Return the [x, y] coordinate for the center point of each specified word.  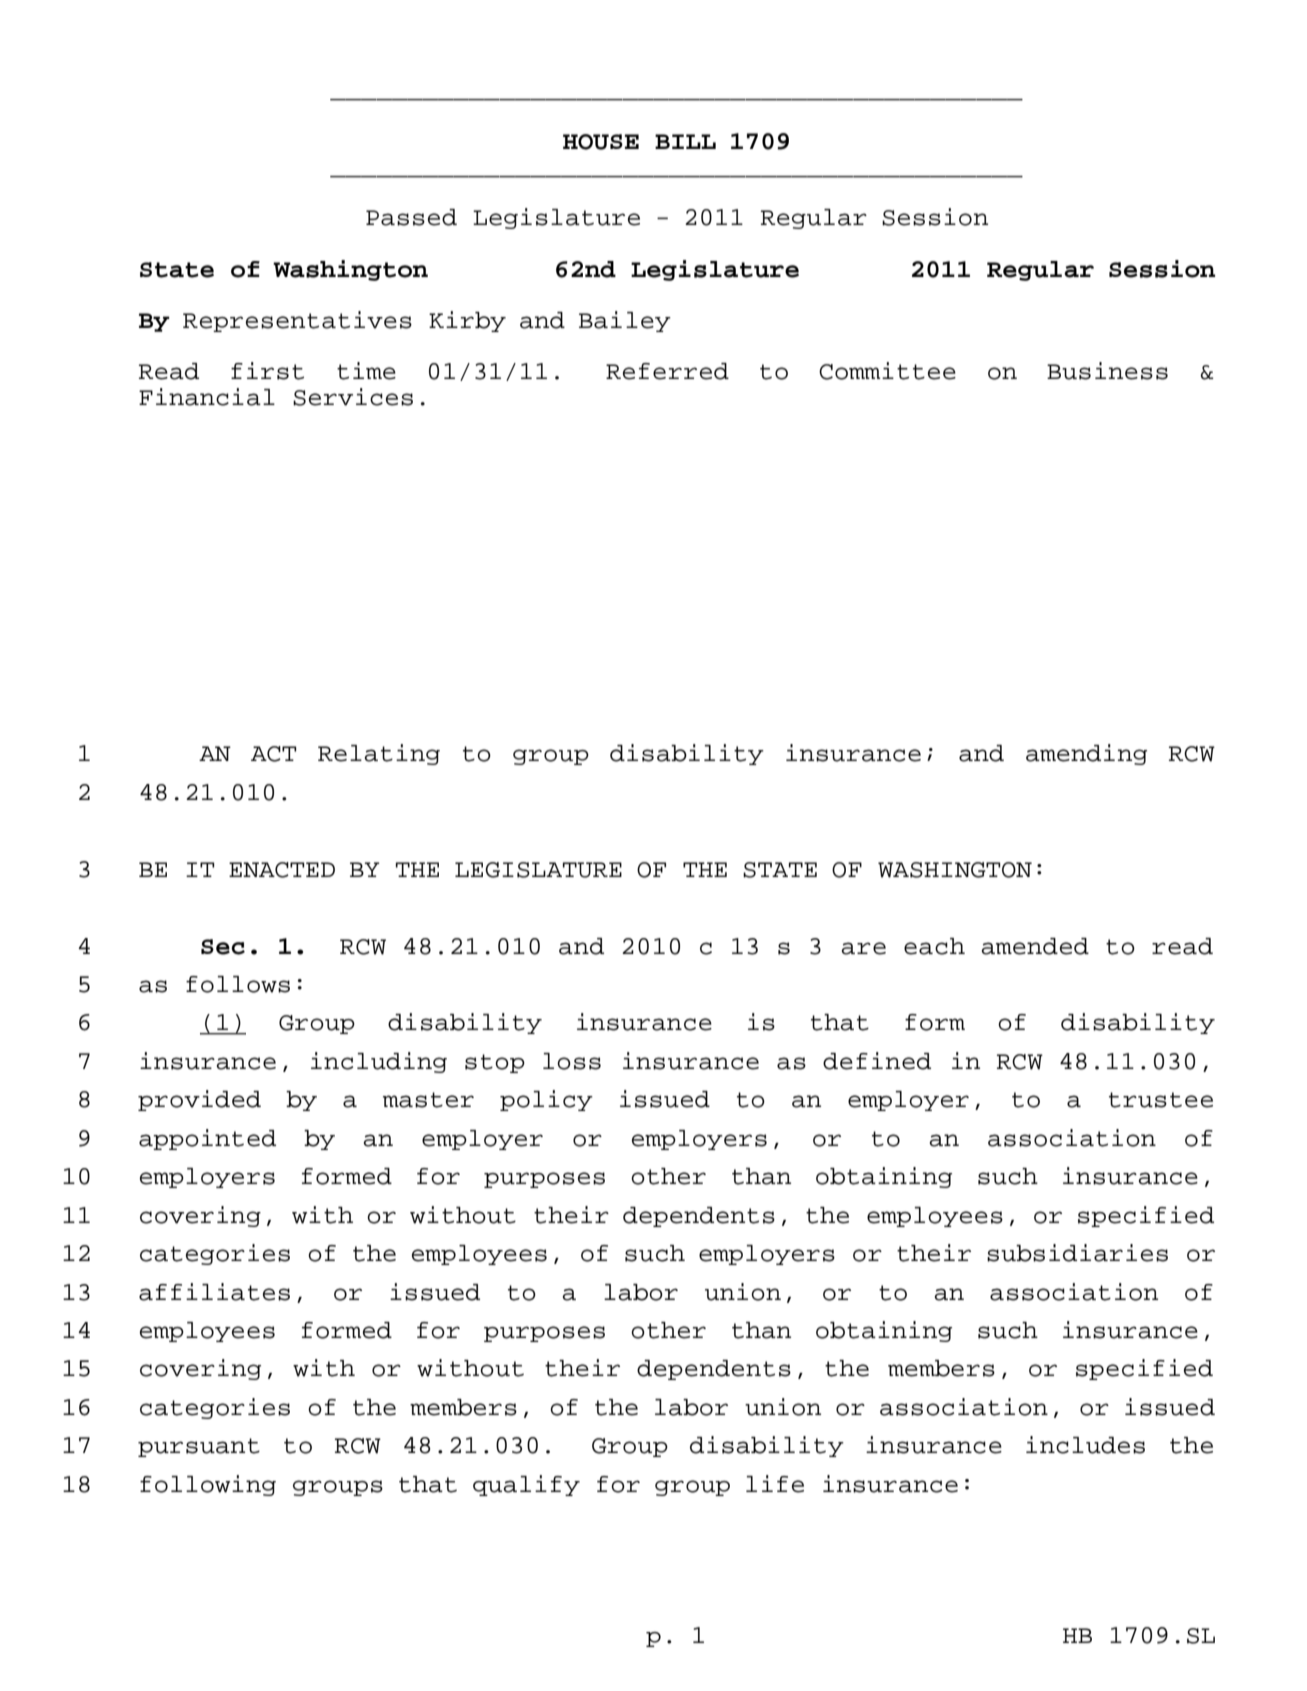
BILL [685, 141]
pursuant [199, 1447]
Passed [411, 217]
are [863, 948]
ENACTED [282, 870]
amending [1086, 754]
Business [1107, 371]
